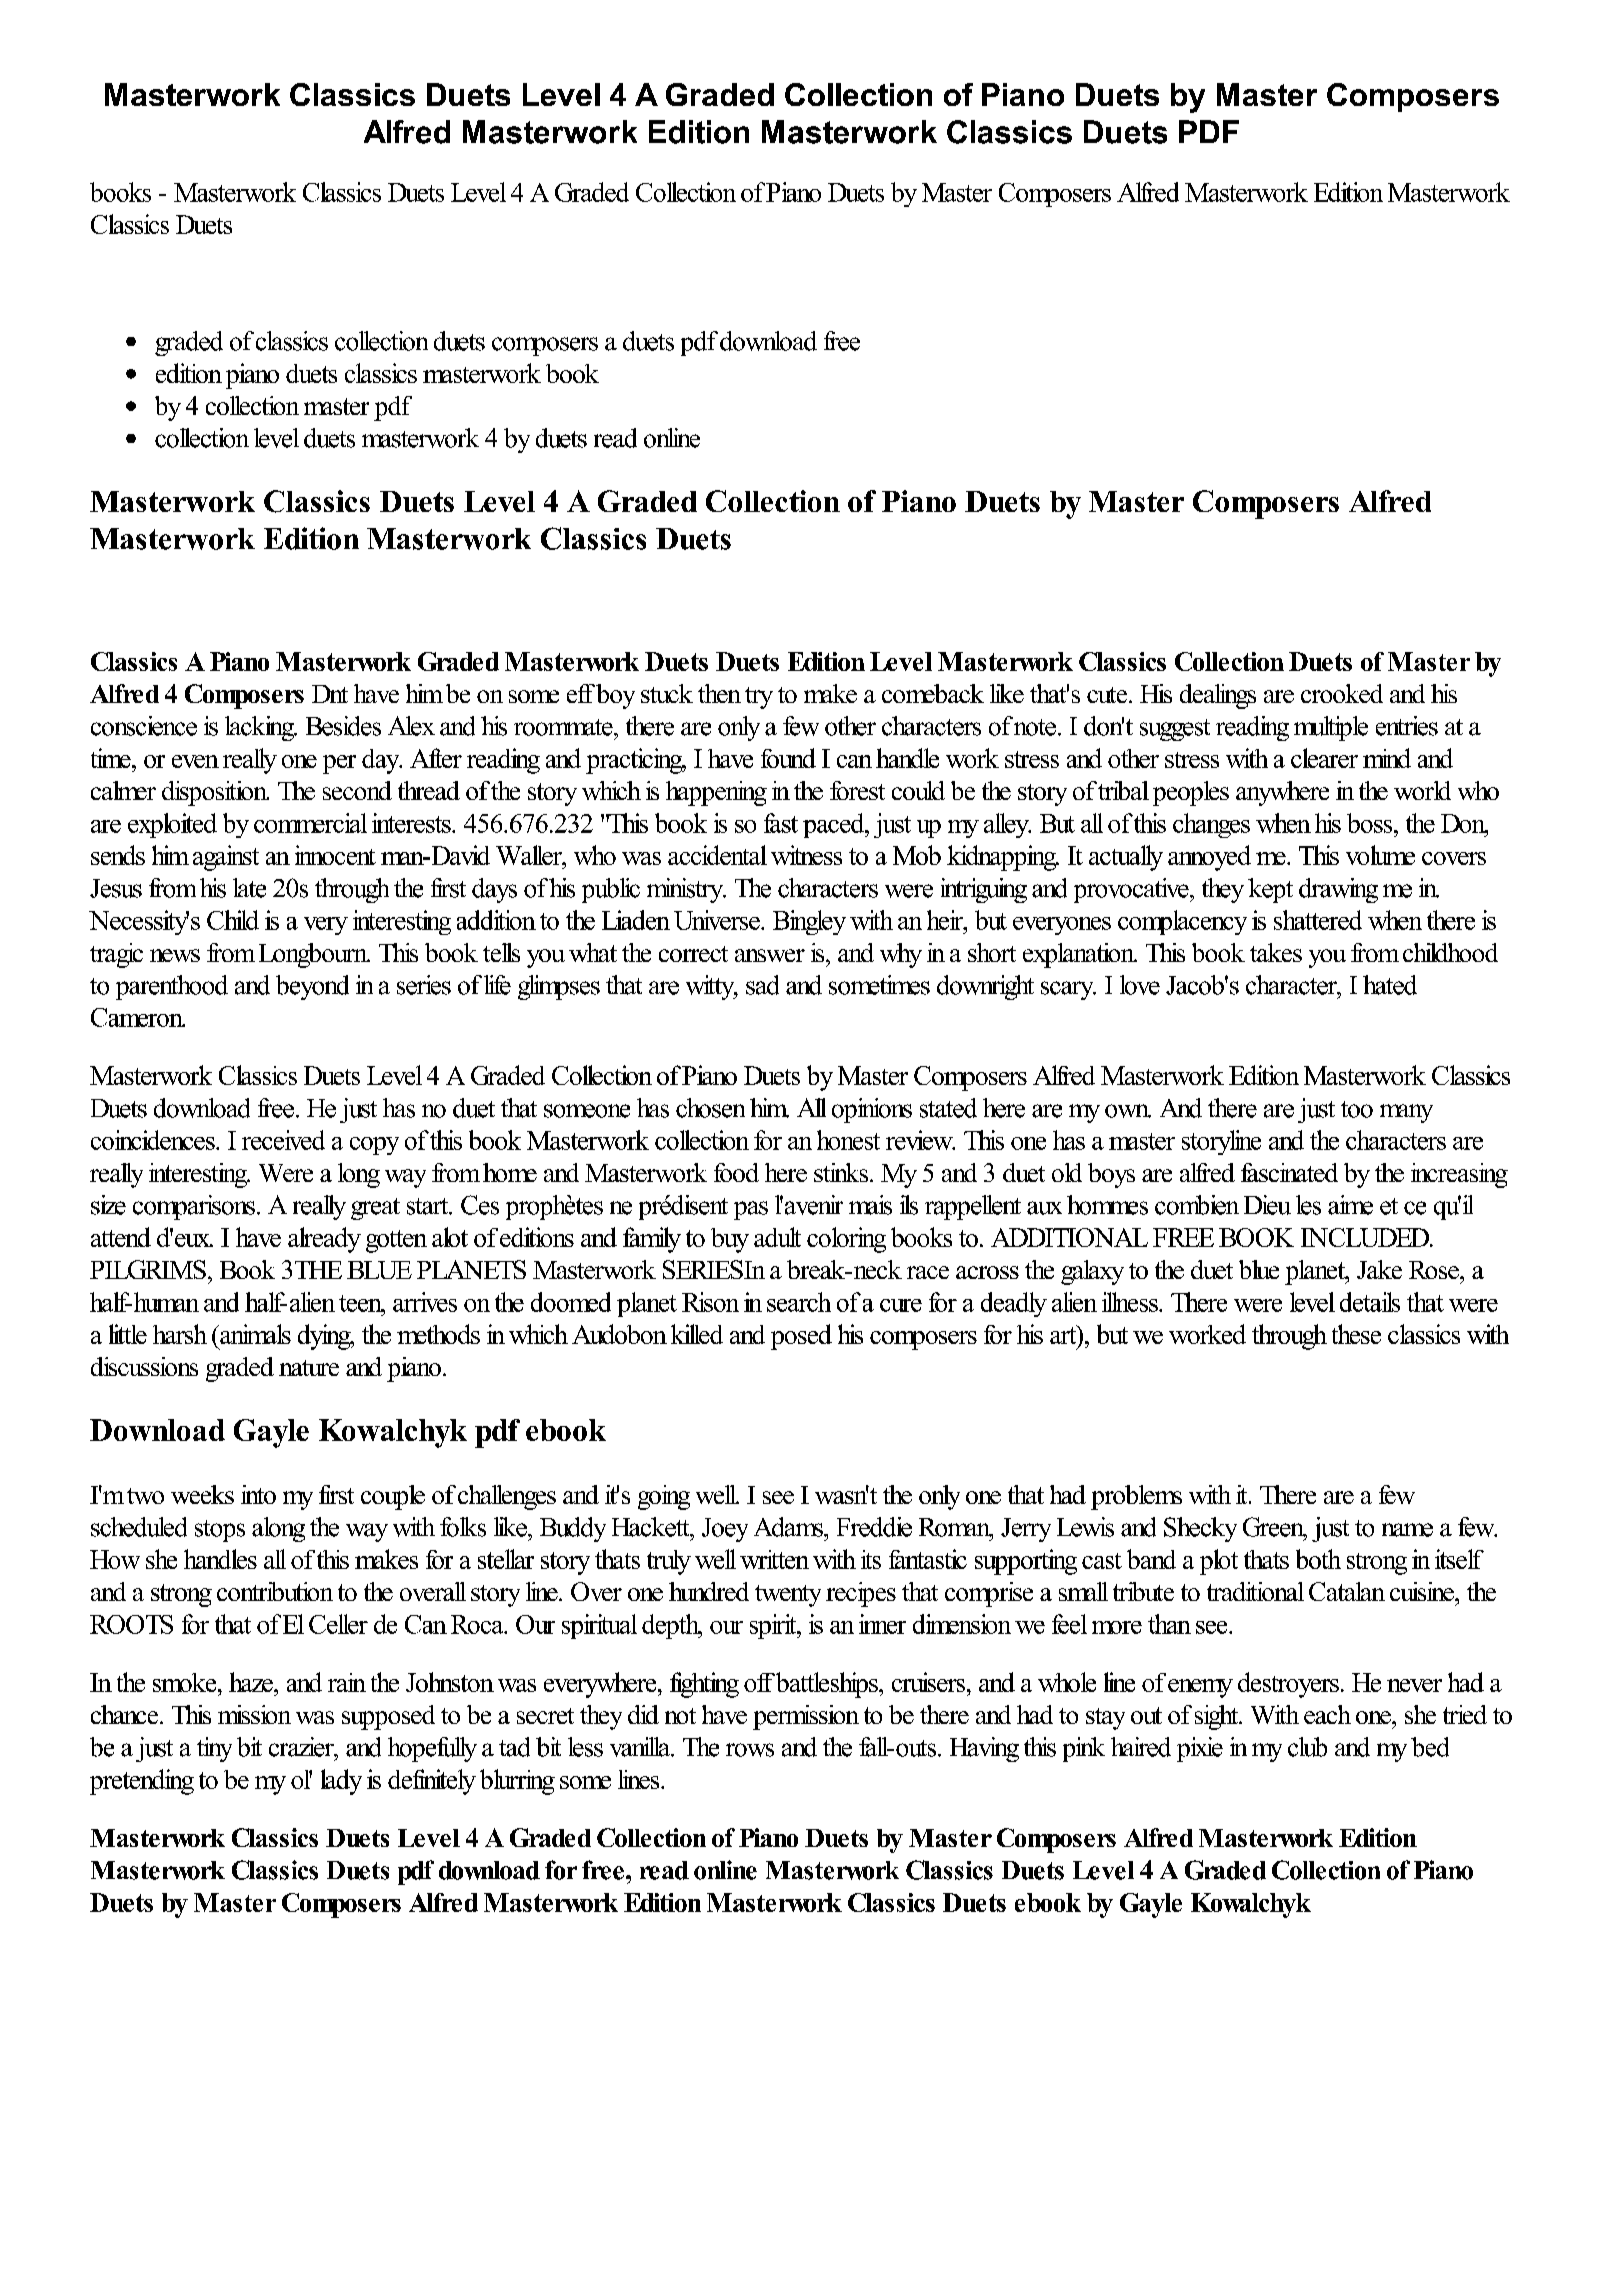 This screenshot has width=1604, height=2270. Describe the element at coordinates (341, 1782) in the screenshot. I see `lady` at that location.
